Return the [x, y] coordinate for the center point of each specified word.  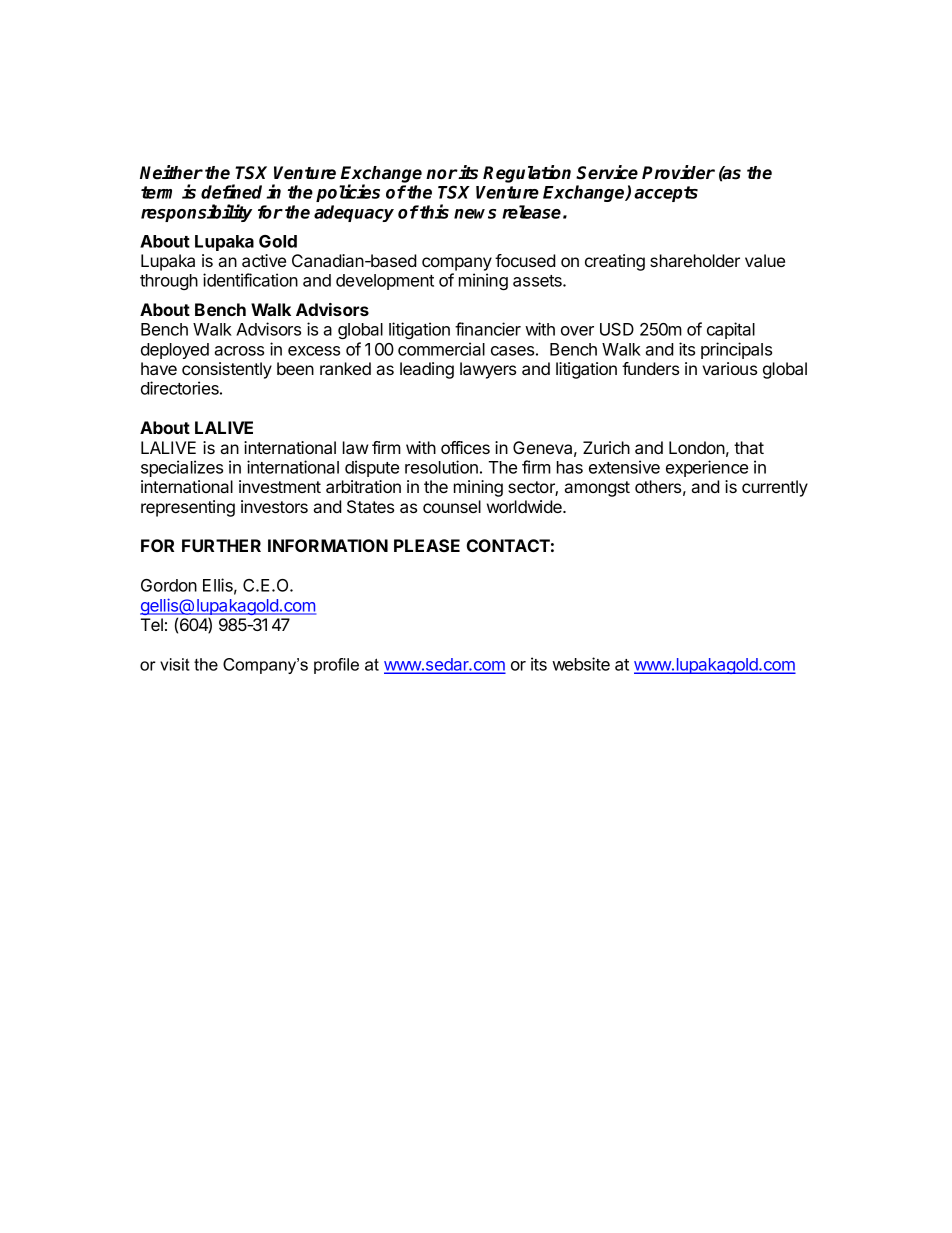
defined [231, 191]
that [749, 447]
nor [442, 174]
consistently [227, 370]
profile [336, 666]
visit [175, 664]
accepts [666, 194]
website [581, 664]
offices [465, 447]
